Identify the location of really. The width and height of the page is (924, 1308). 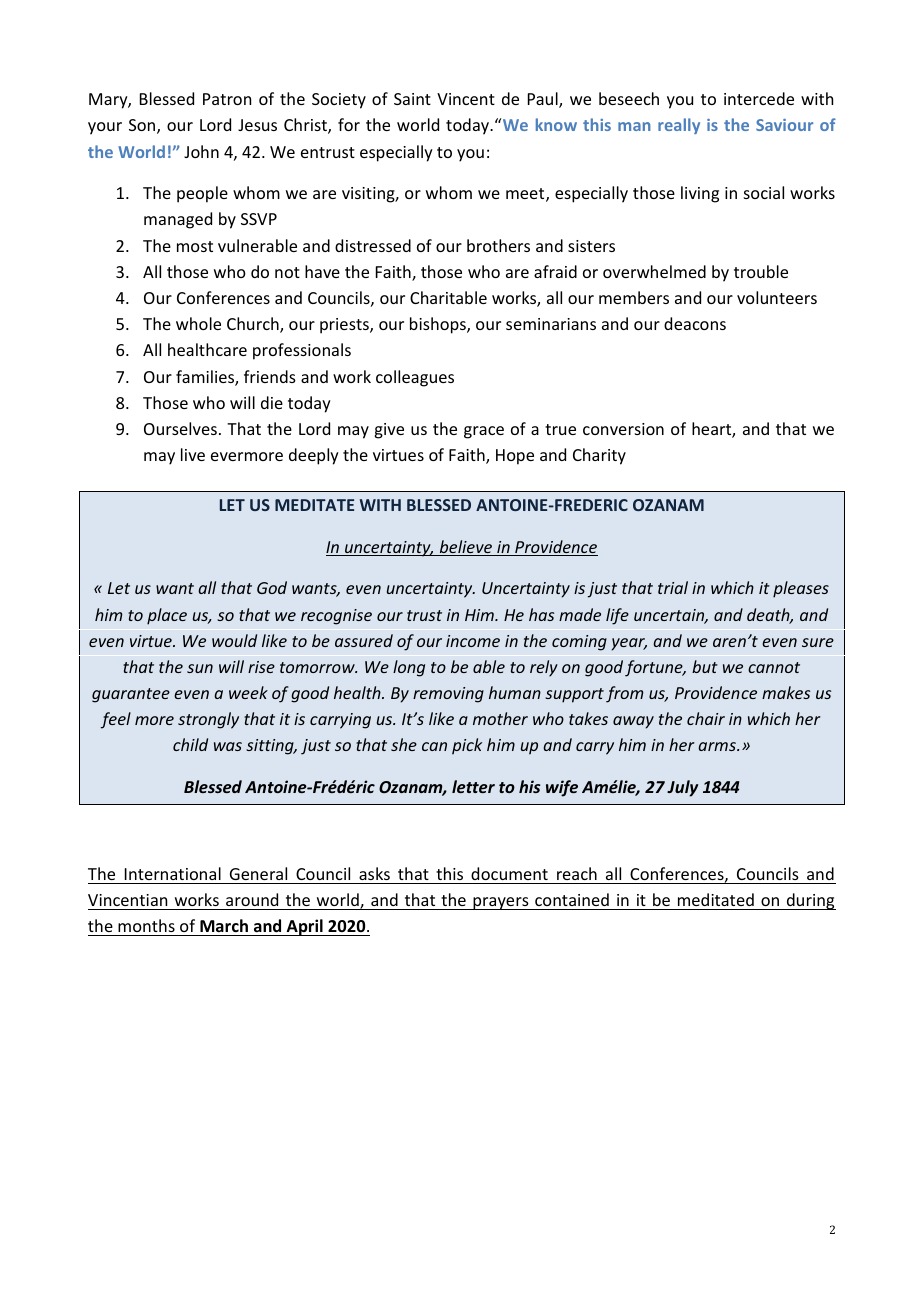
(679, 126).
